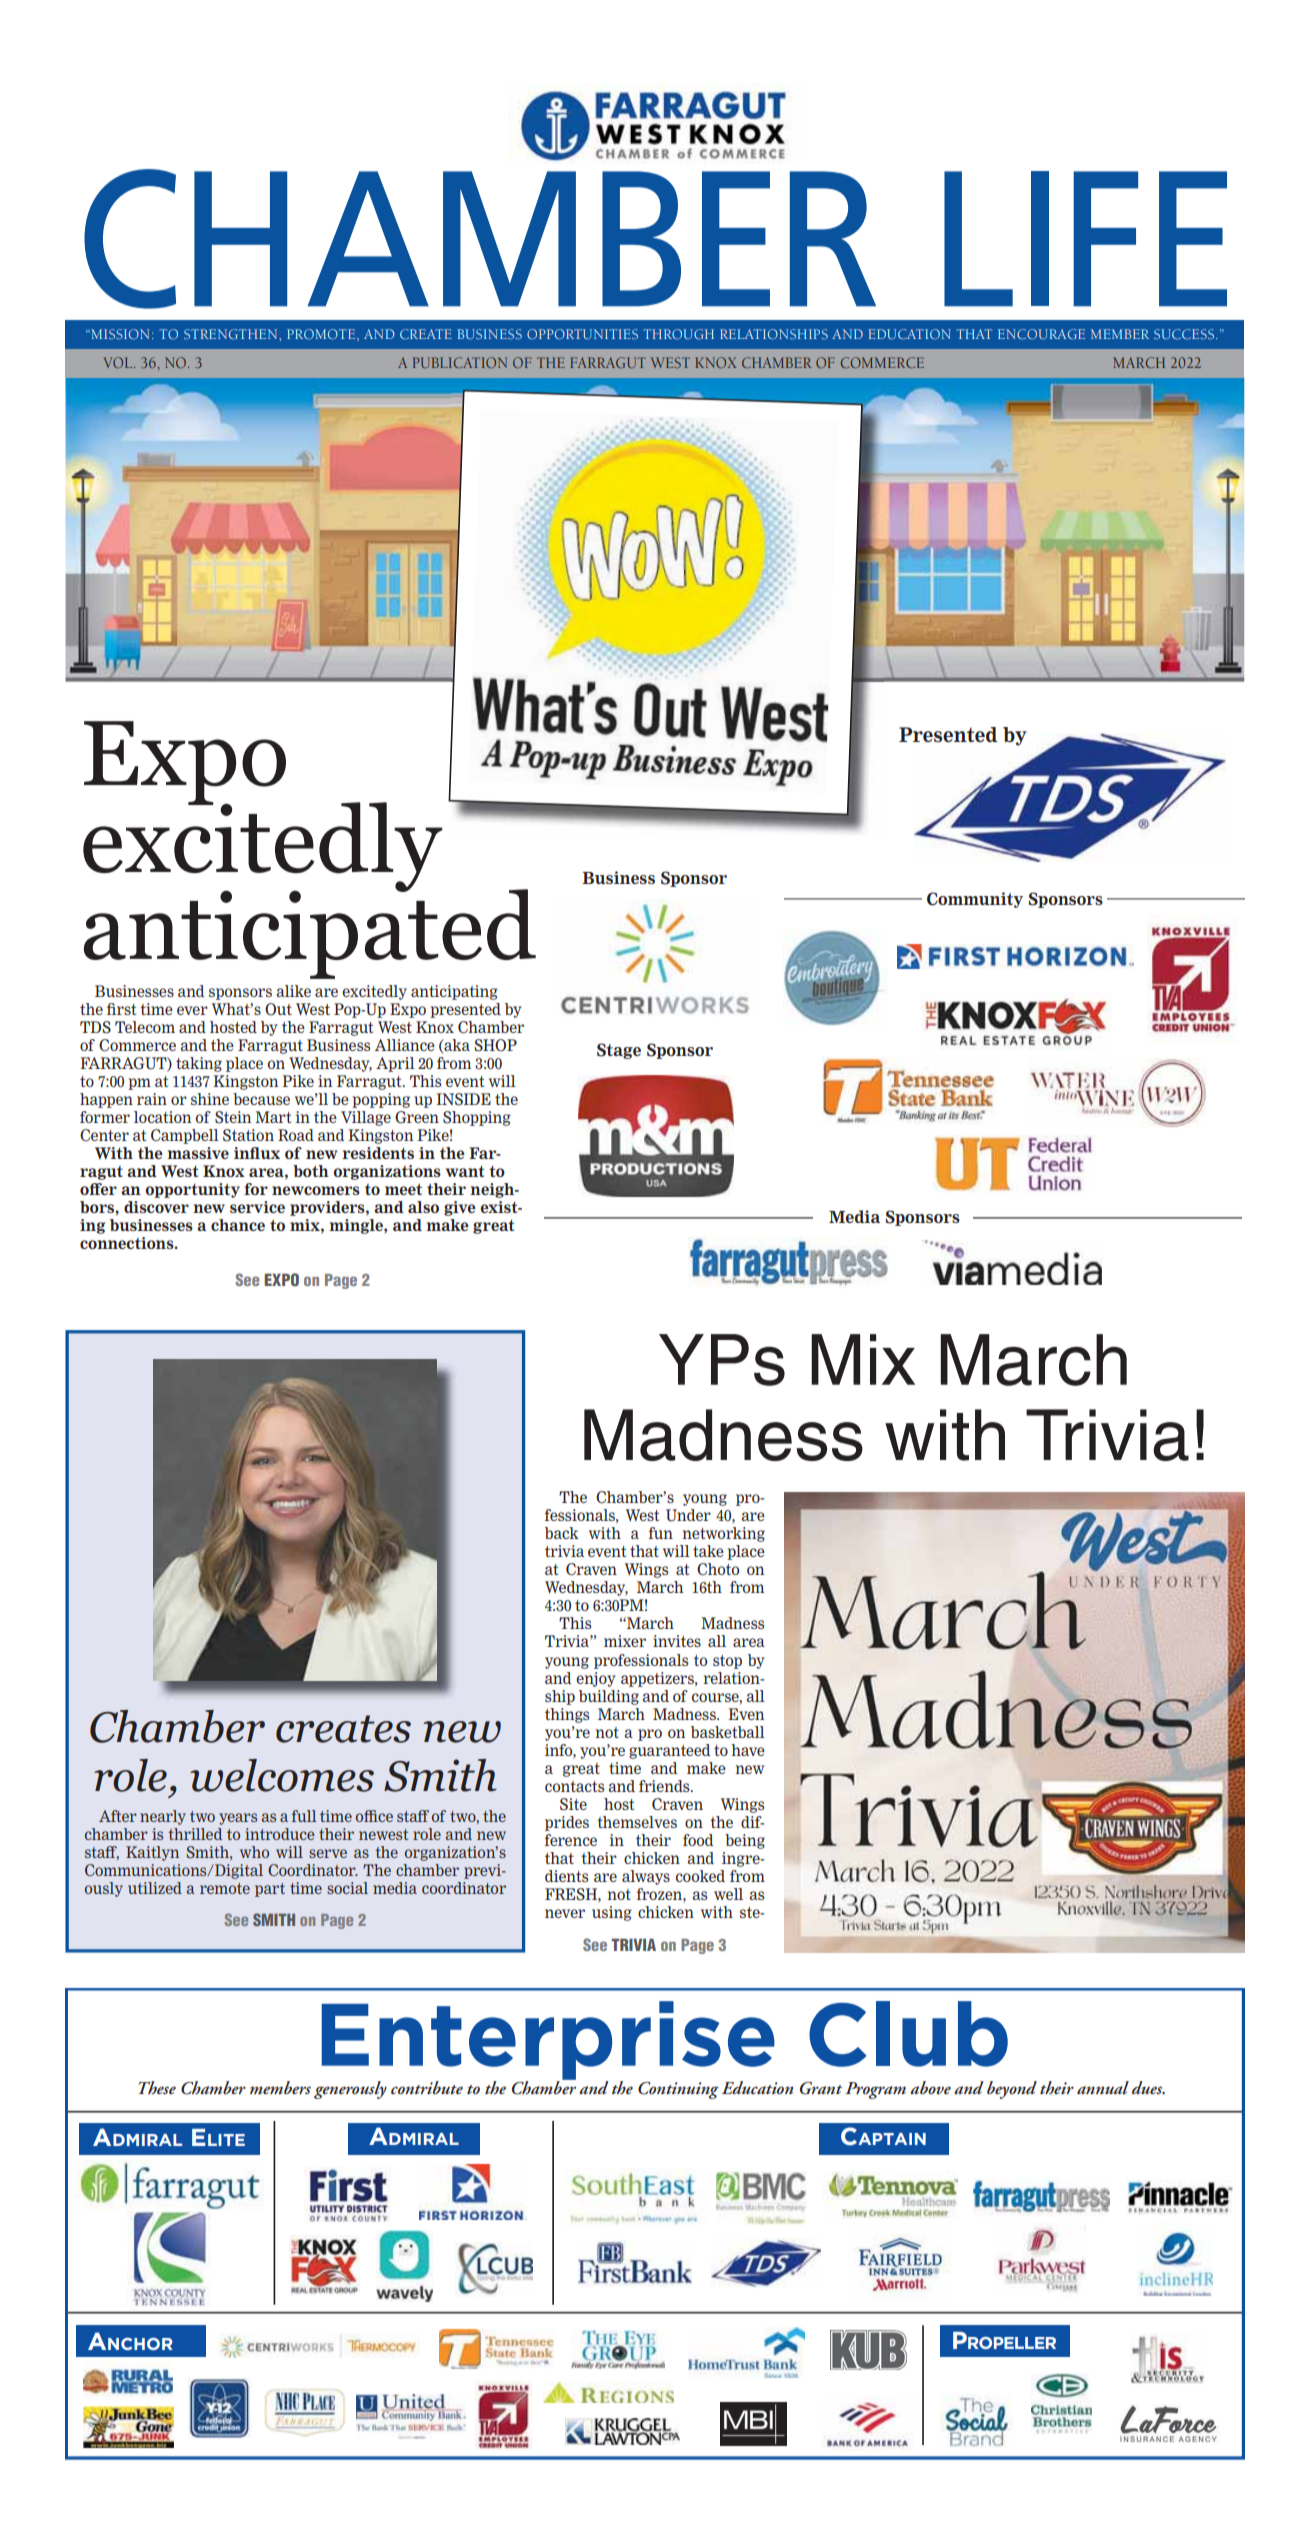 This page has width=1312, height=2535. What do you see at coordinates (225, 1888) in the page?
I see `remote` at bounding box center [225, 1888].
